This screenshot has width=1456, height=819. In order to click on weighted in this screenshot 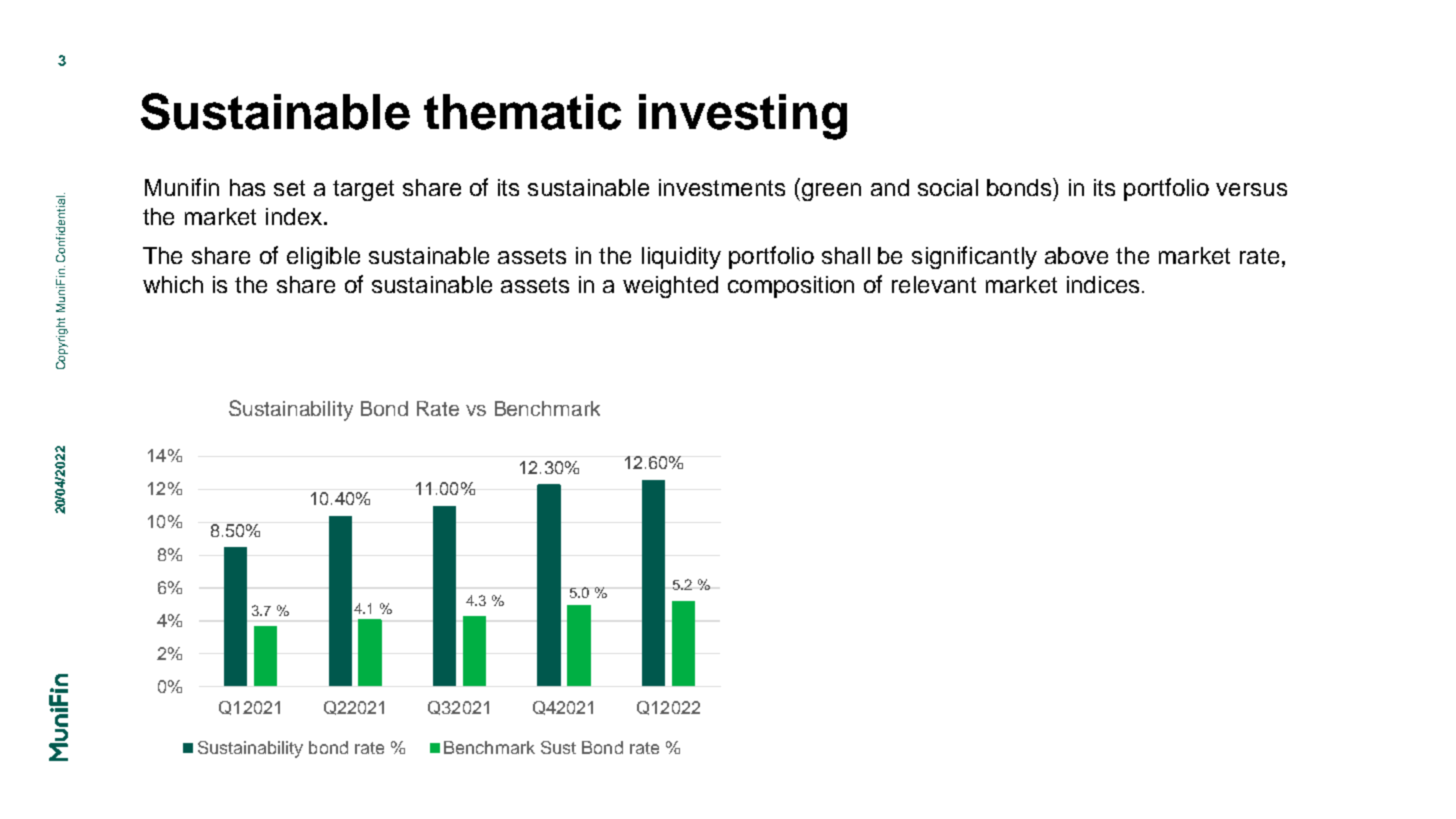, I will do `click(670, 287)`.
